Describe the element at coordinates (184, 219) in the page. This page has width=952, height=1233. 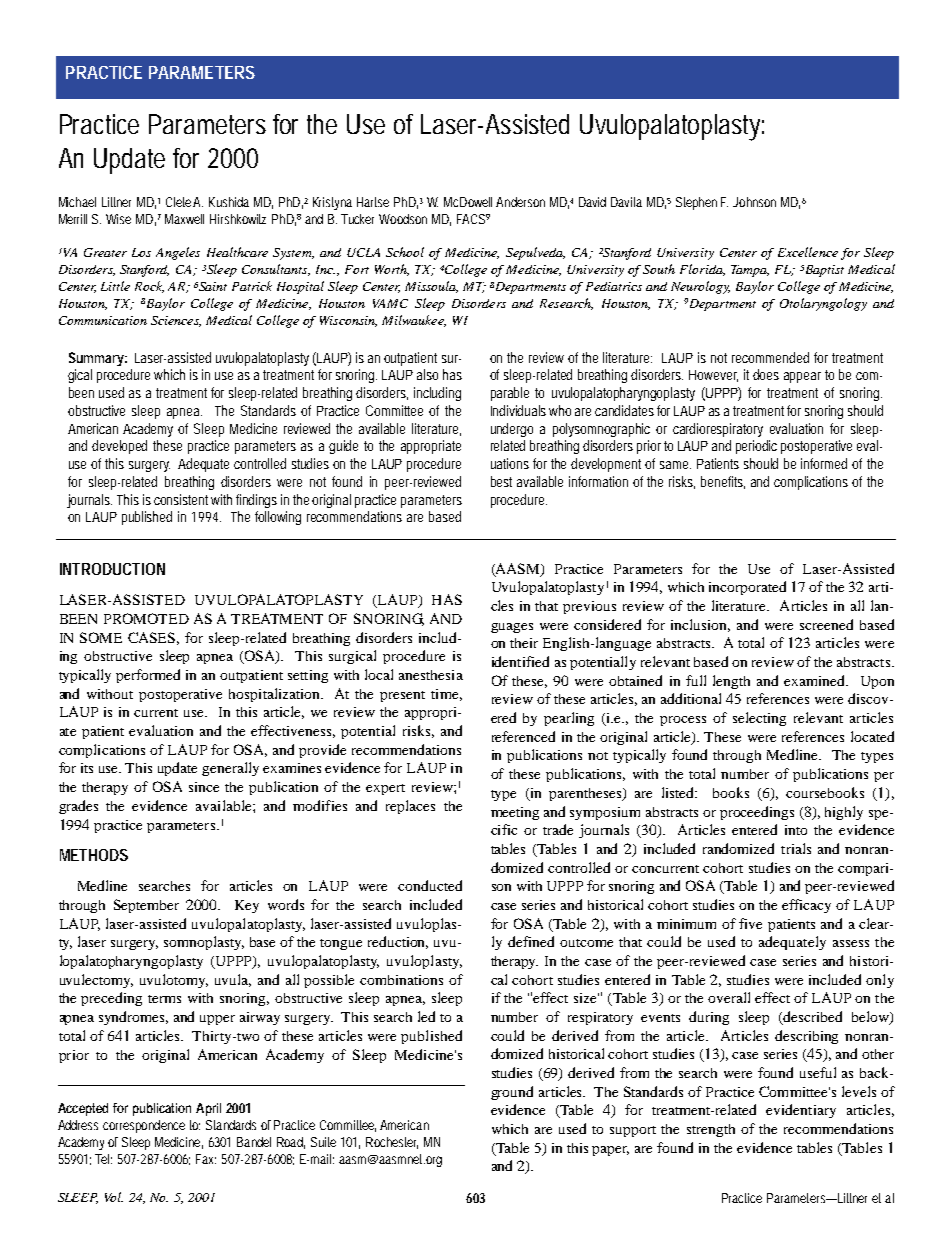
I see `Maxwell` at that location.
